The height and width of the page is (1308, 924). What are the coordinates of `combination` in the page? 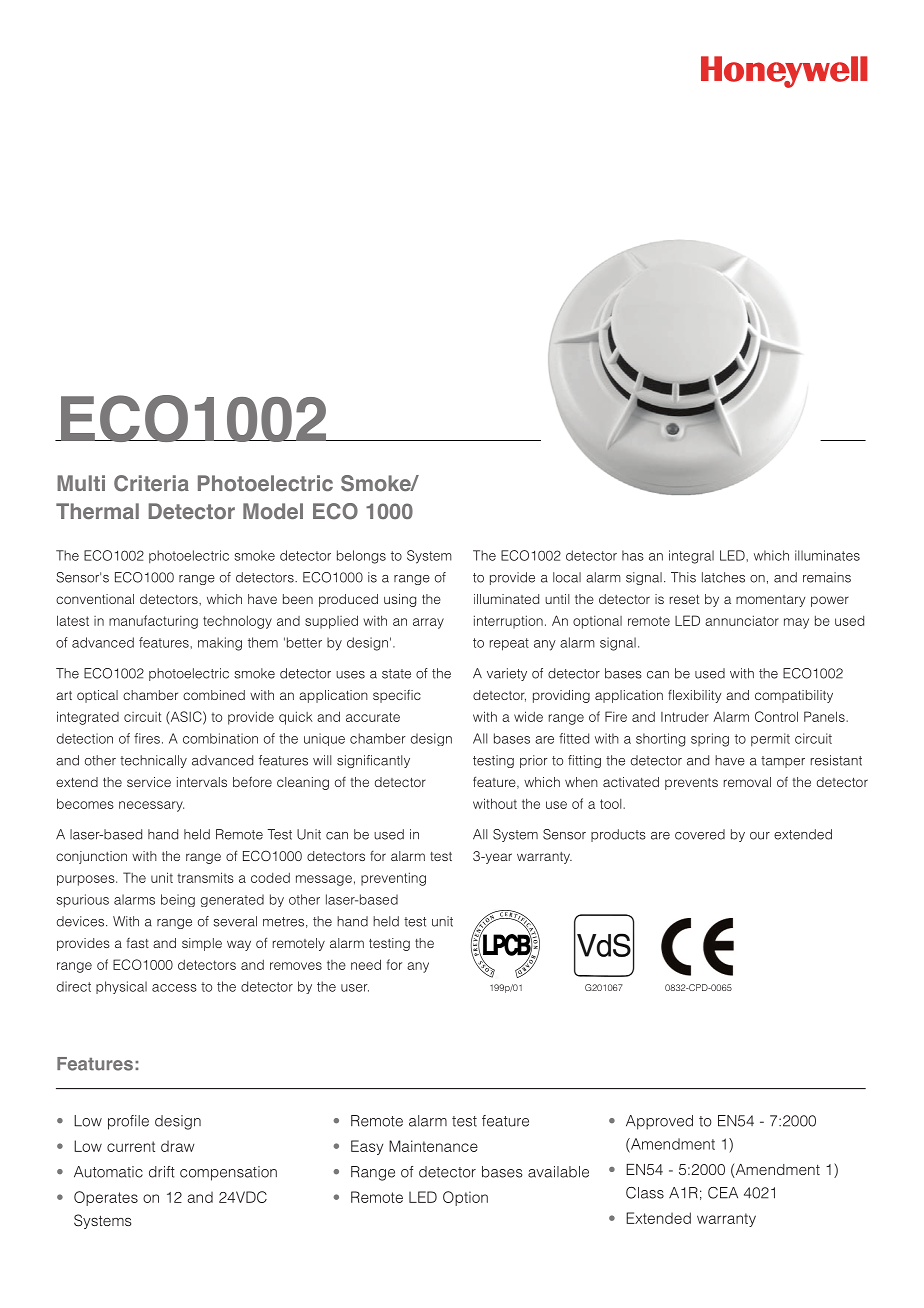 It's located at (220, 738).
